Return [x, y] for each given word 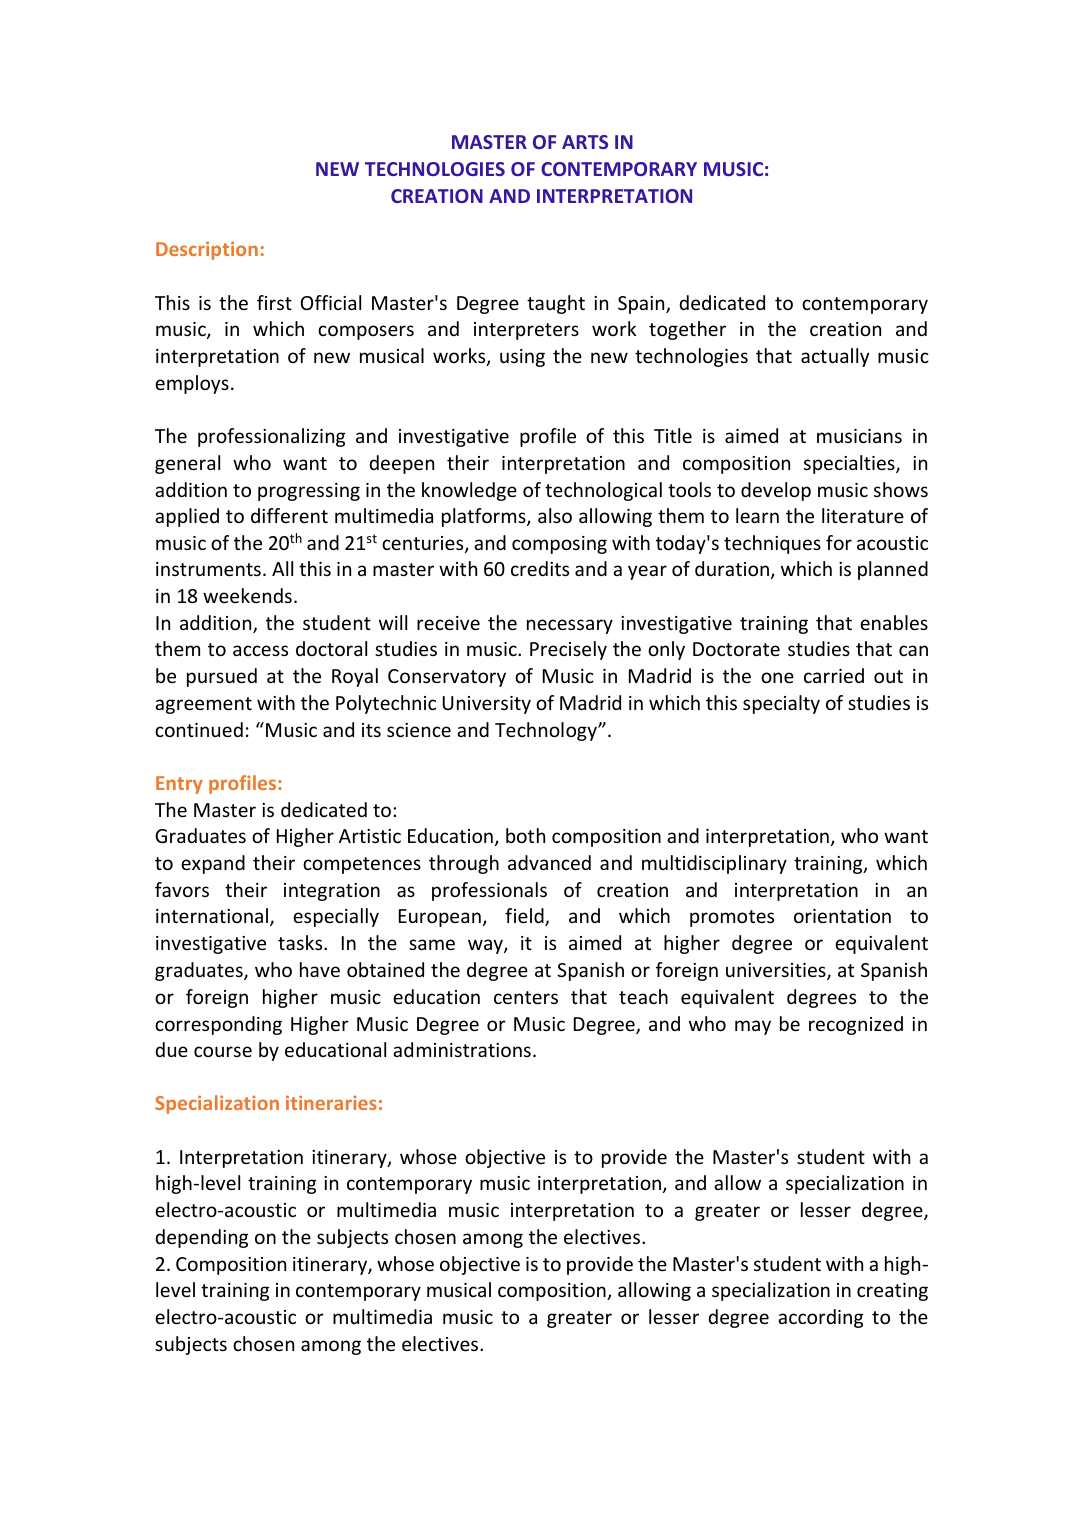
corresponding [218, 1025]
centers [526, 997]
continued [199, 729]
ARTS [585, 142]
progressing [309, 492]
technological [603, 491]
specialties [850, 464]
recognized [856, 1025]
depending [202, 1238]
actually [835, 357]
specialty [781, 704]
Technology [547, 731]
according [820, 1318]
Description [207, 250]
